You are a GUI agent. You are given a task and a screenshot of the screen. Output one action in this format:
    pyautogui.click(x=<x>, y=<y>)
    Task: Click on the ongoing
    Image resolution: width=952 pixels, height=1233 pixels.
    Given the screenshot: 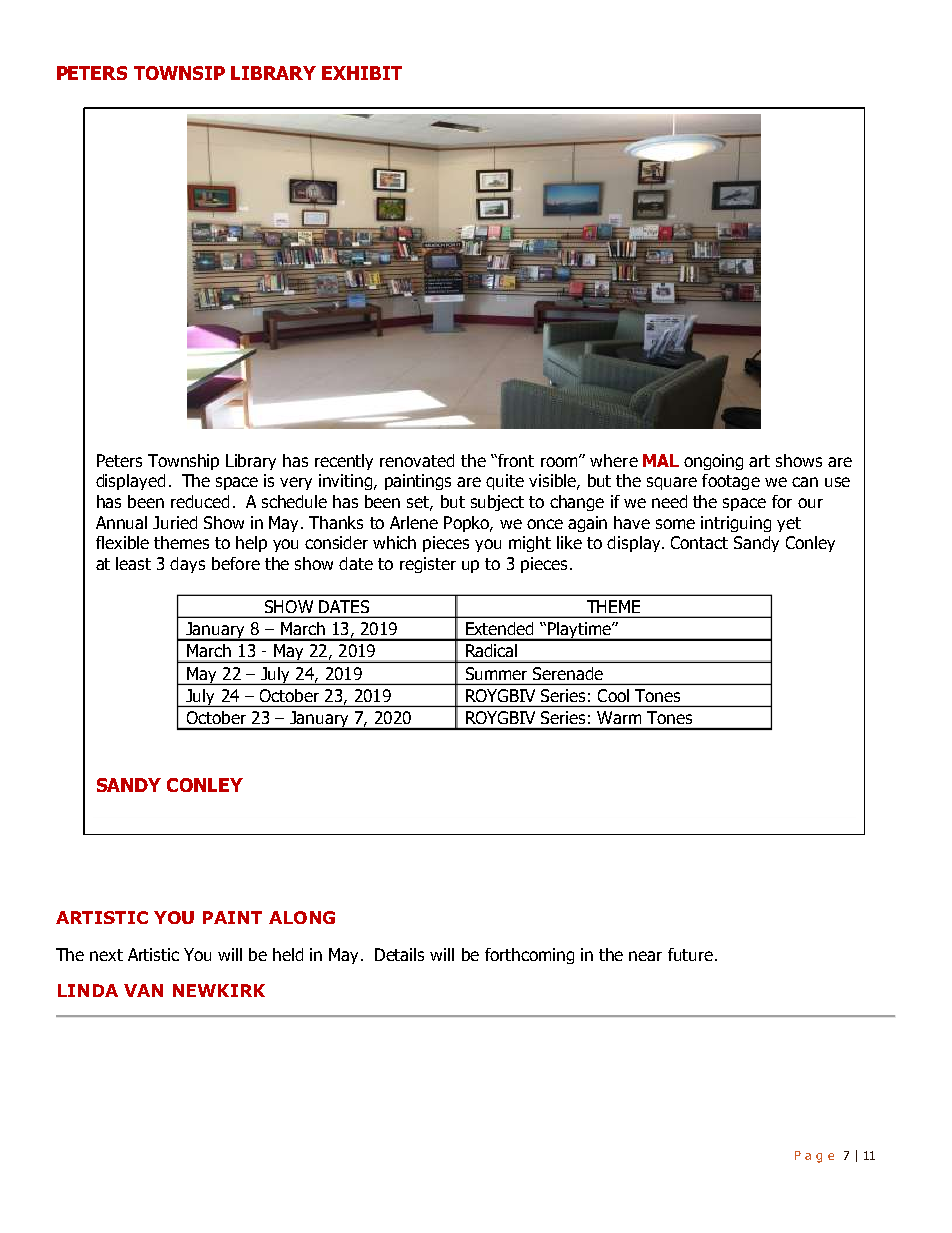 What is the action you would take?
    pyautogui.click(x=713, y=462)
